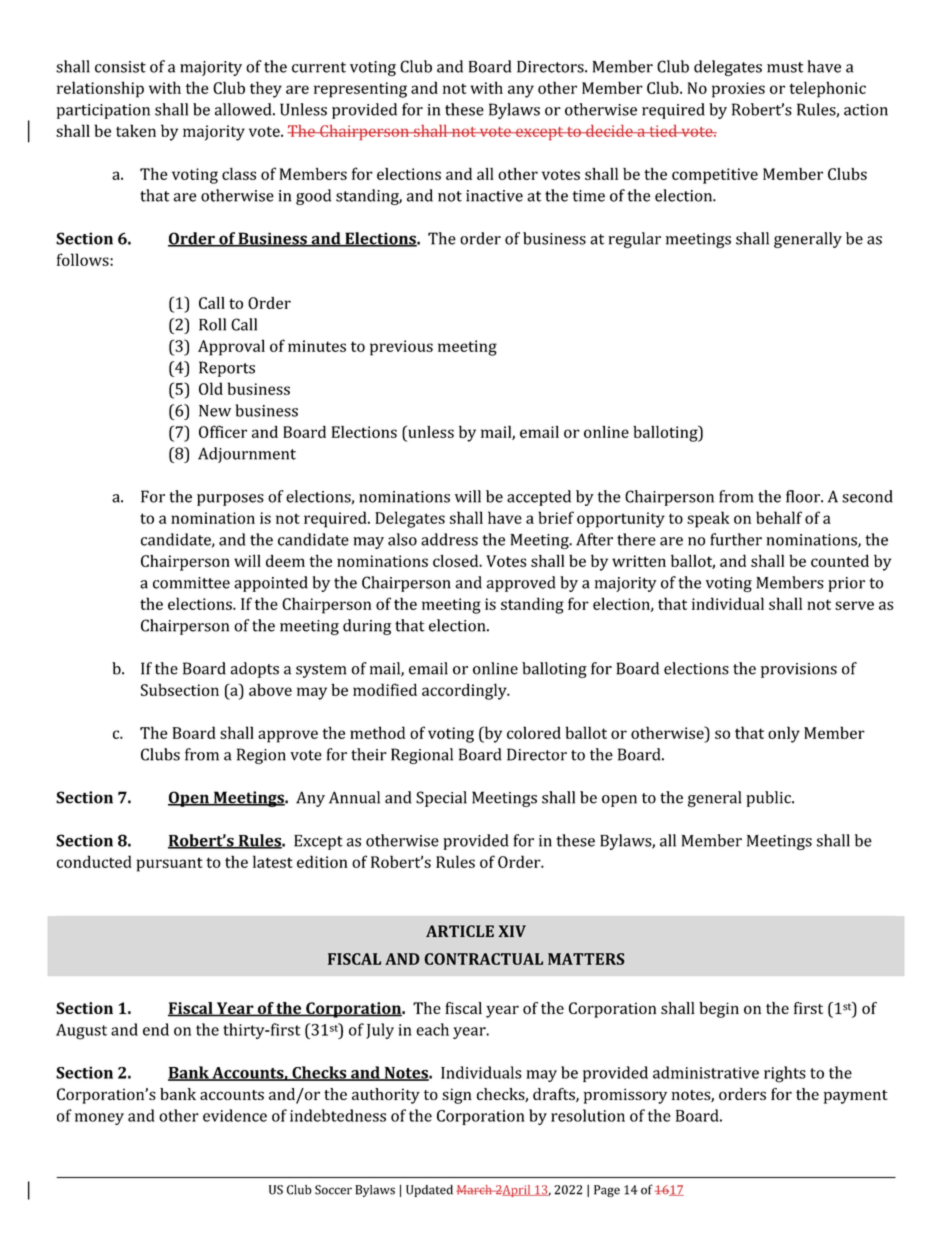  Describe the element at coordinates (230, 500) in the document. I see `purposes` at that location.
